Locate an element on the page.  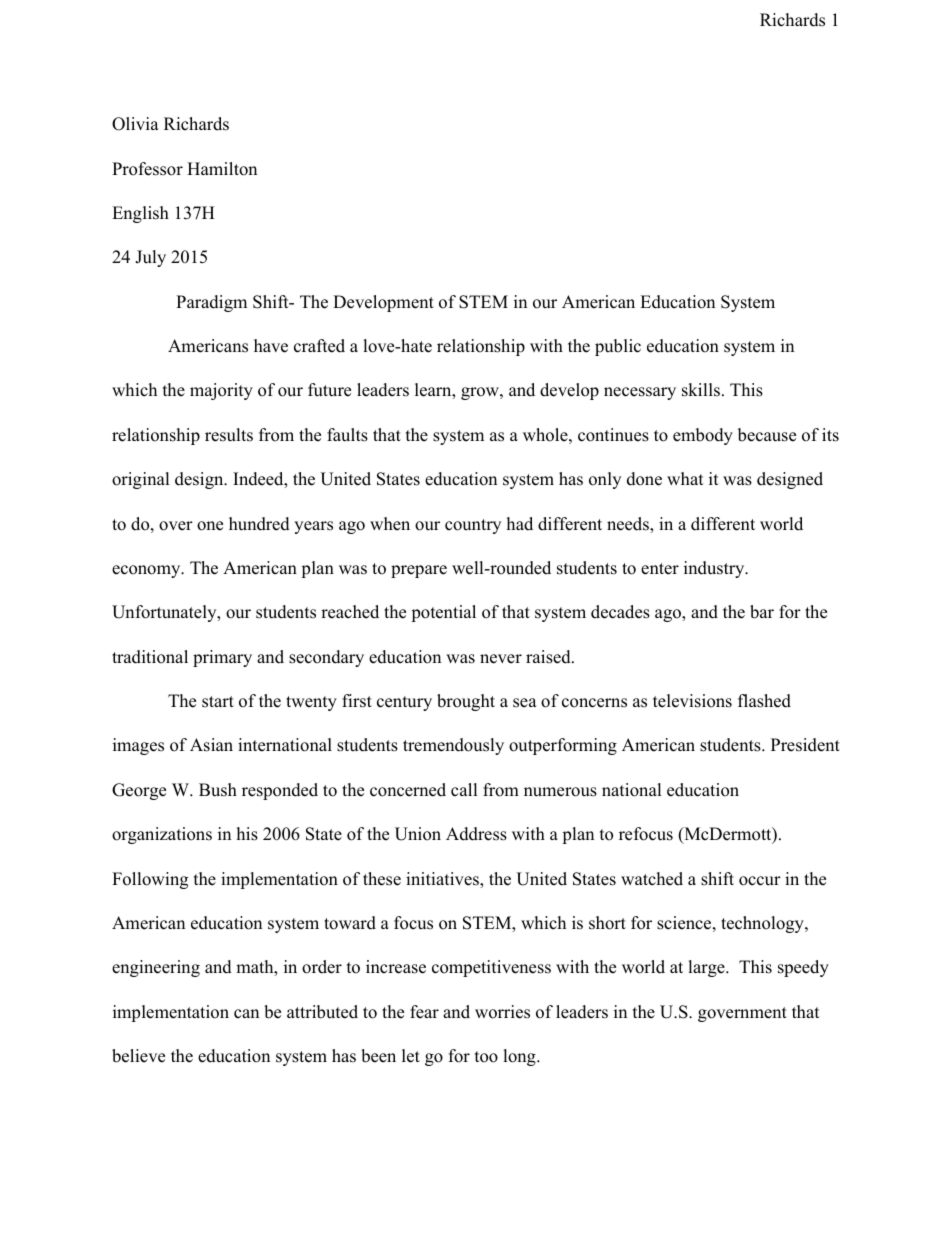
believe is located at coordinates (138, 1056).
